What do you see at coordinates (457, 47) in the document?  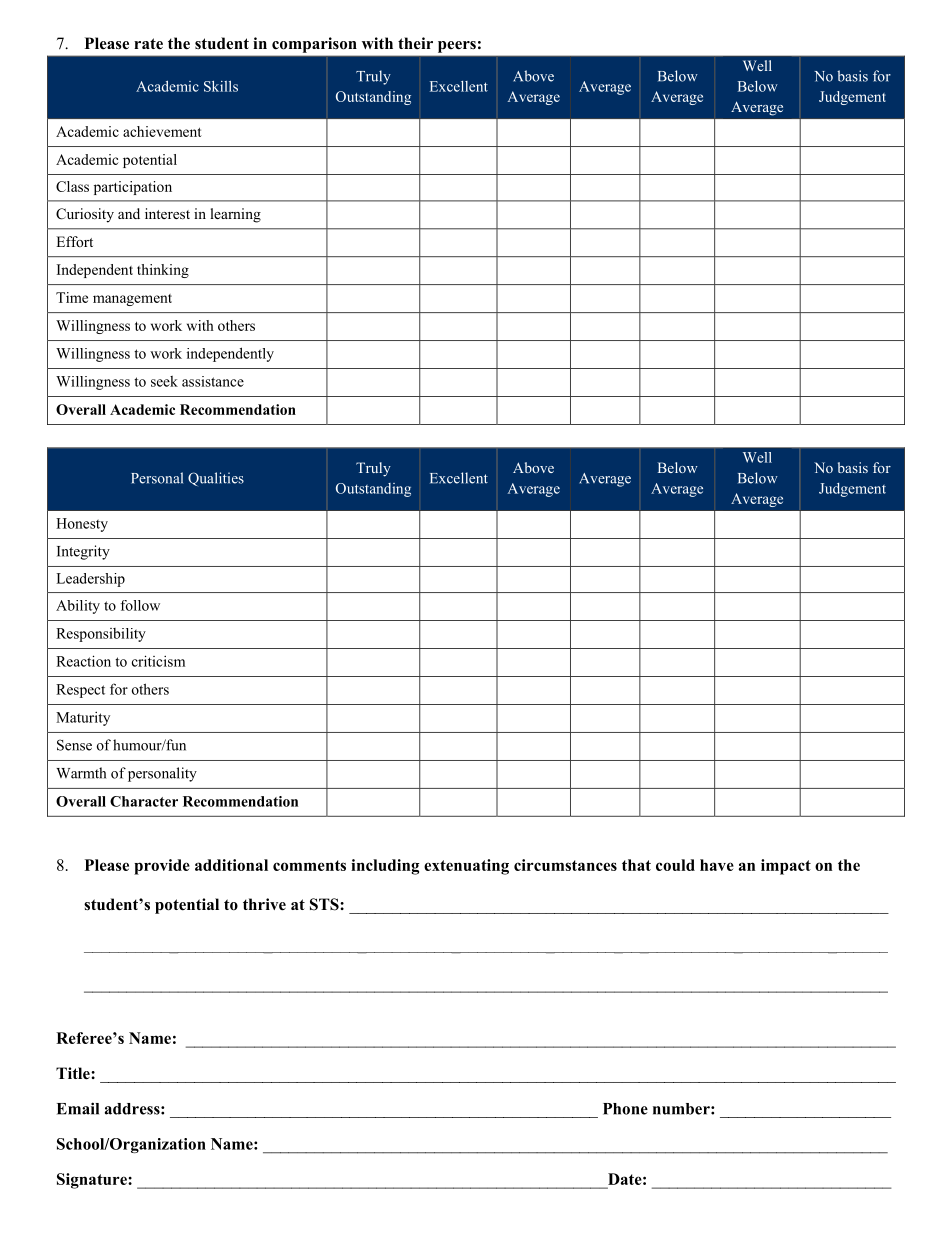 I see `peers` at bounding box center [457, 47].
